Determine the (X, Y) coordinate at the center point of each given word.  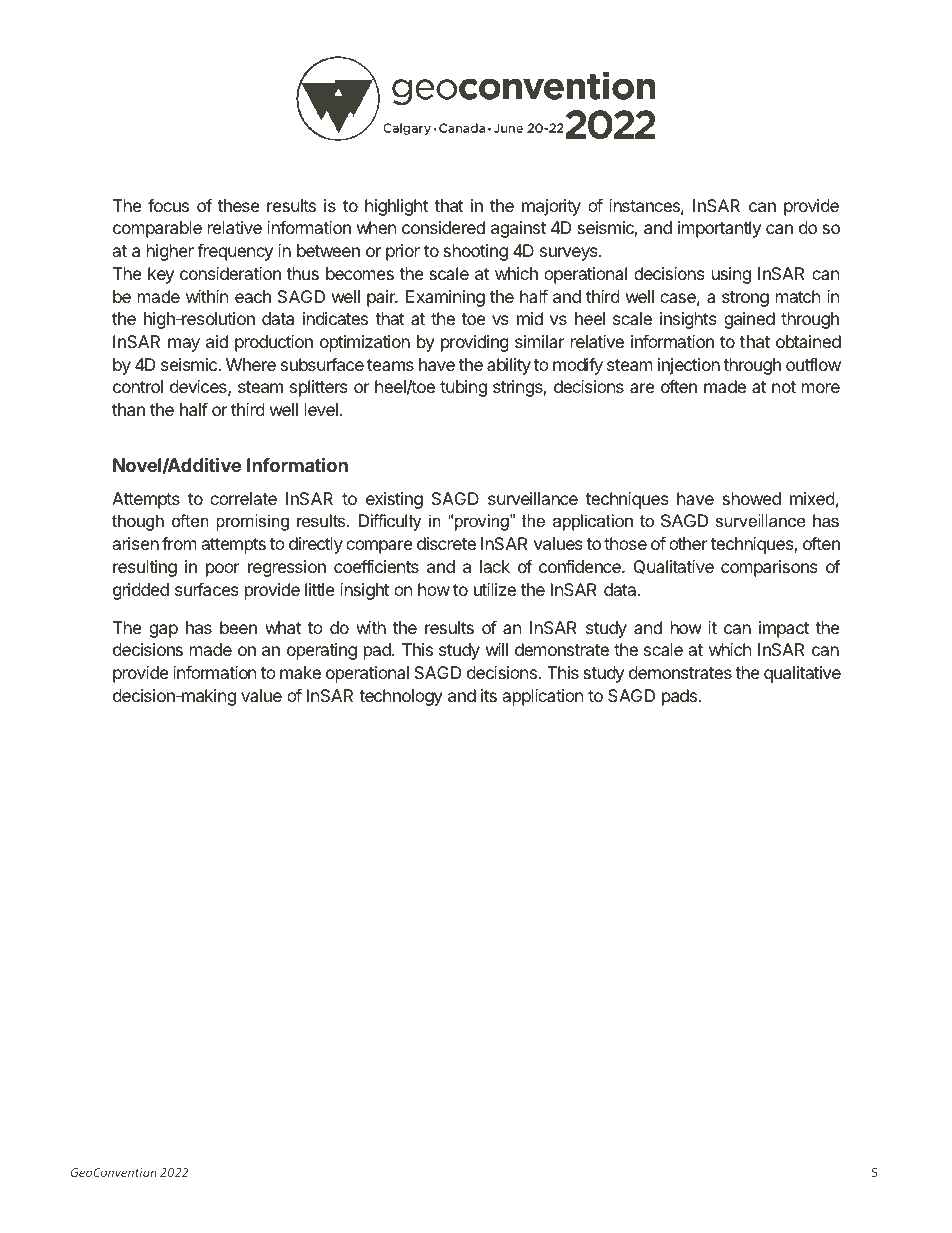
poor (223, 570)
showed (751, 498)
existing (394, 500)
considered (443, 227)
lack (495, 566)
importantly (719, 229)
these (239, 205)
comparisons (769, 568)
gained (749, 320)
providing (475, 343)
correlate (243, 498)
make (300, 672)
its (489, 695)
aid (217, 341)
